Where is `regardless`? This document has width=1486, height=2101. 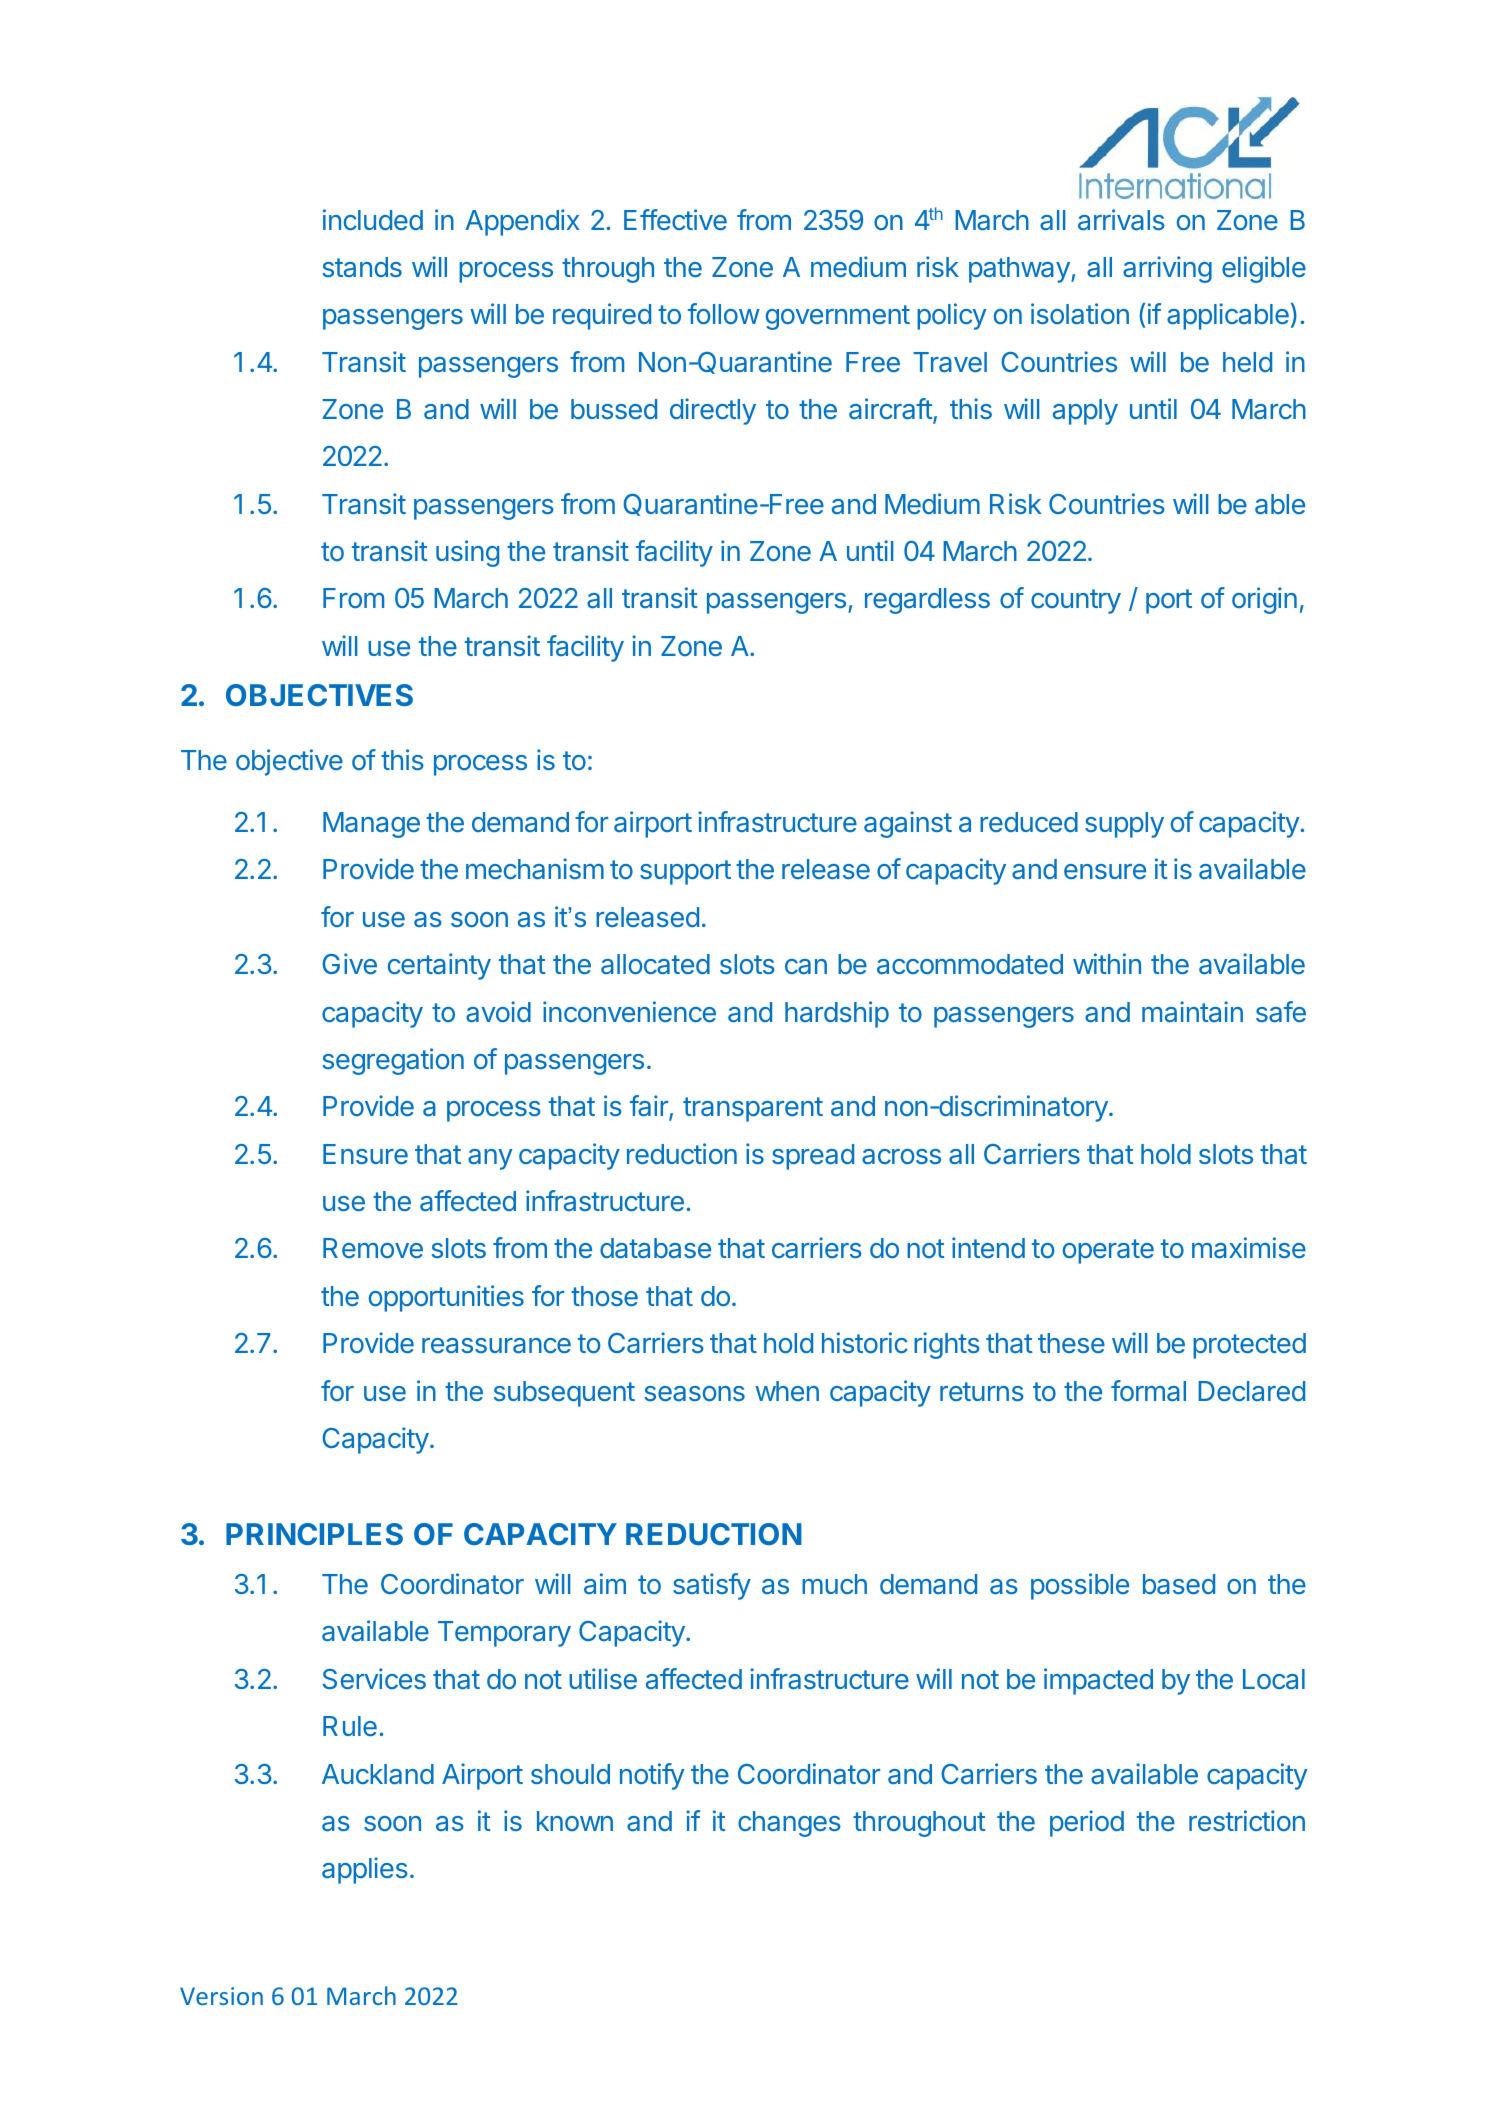 regardless is located at coordinates (927, 601).
